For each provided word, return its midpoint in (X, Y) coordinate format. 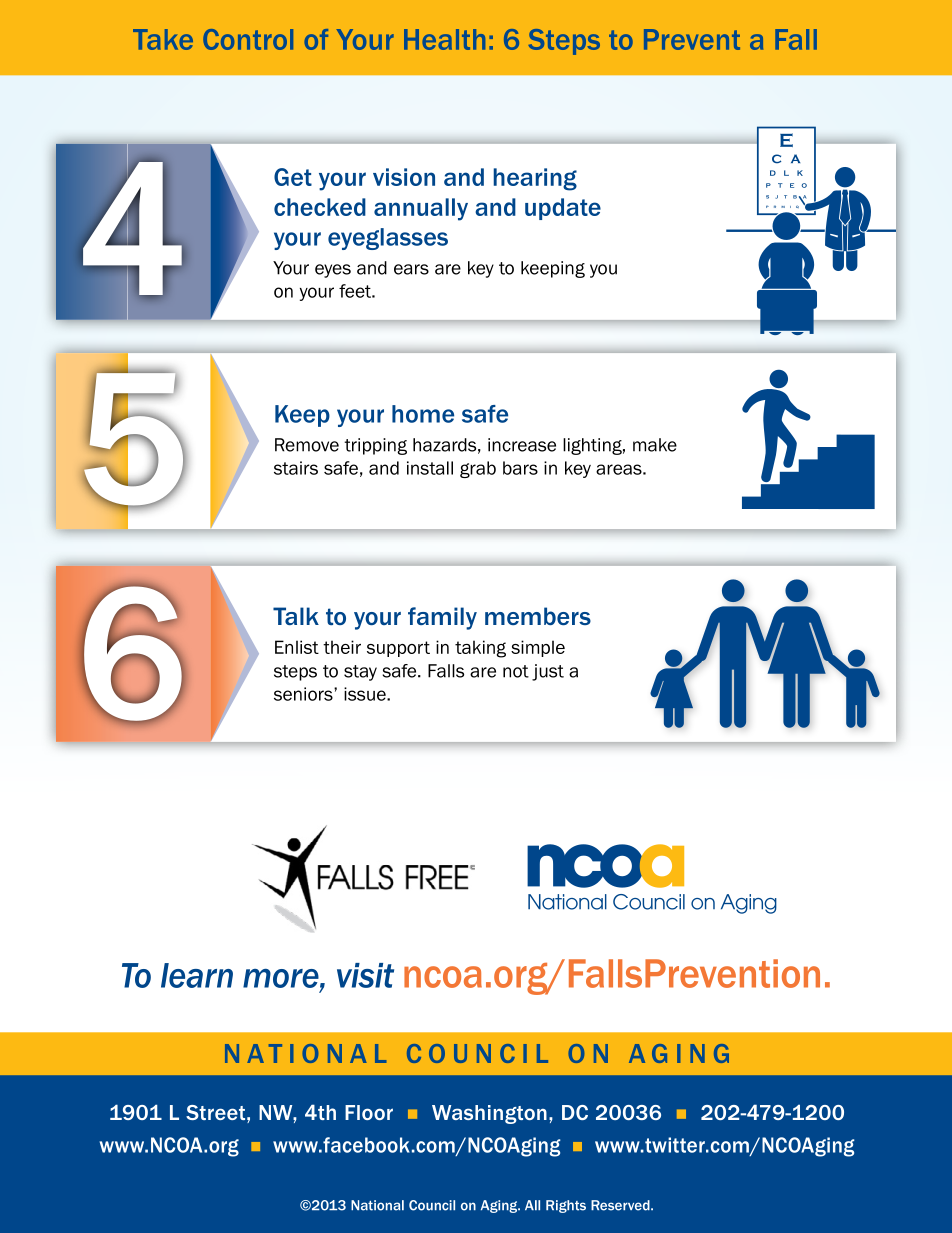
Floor (369, 1112)
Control (248, 39)
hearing (535, 179)
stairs (296, 468)
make (655, 445)
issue (366, 694)
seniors (304, 694)
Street (215, 1112)
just (548, 672)
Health (444, 39)
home (423, 414)
